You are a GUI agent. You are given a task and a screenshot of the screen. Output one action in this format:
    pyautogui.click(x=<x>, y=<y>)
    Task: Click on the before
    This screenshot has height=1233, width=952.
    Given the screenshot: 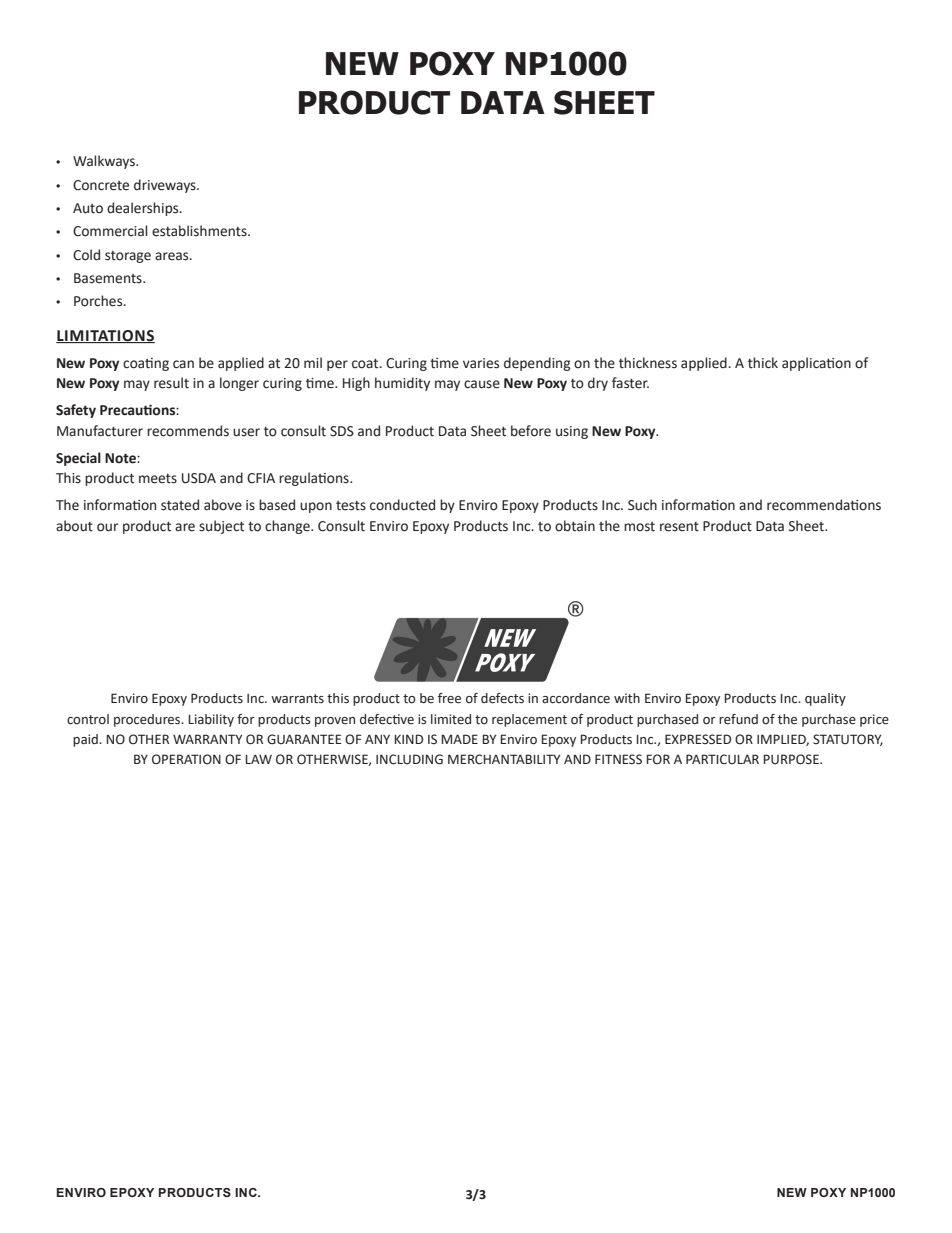 What is the action you would take?
    pyautogui.click(x=531, y=431)
